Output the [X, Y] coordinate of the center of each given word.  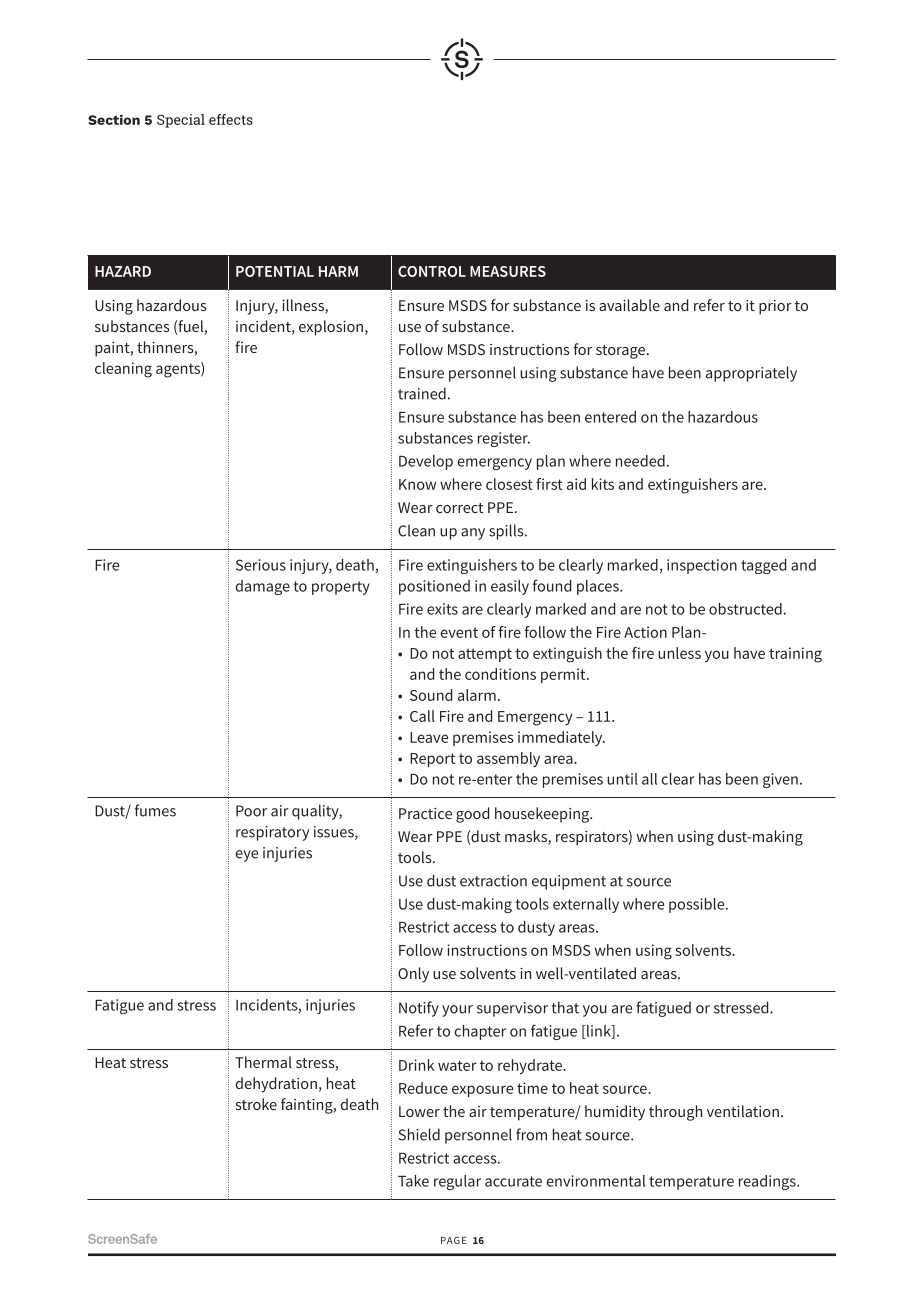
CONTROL [432, 271]
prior [775, 307]
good [472, 815]
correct [459, 508]
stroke [256, 1104]
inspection [702, 566]
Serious [261, 565]
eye [246, 856]
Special [181, 121]
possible [698, 905]
